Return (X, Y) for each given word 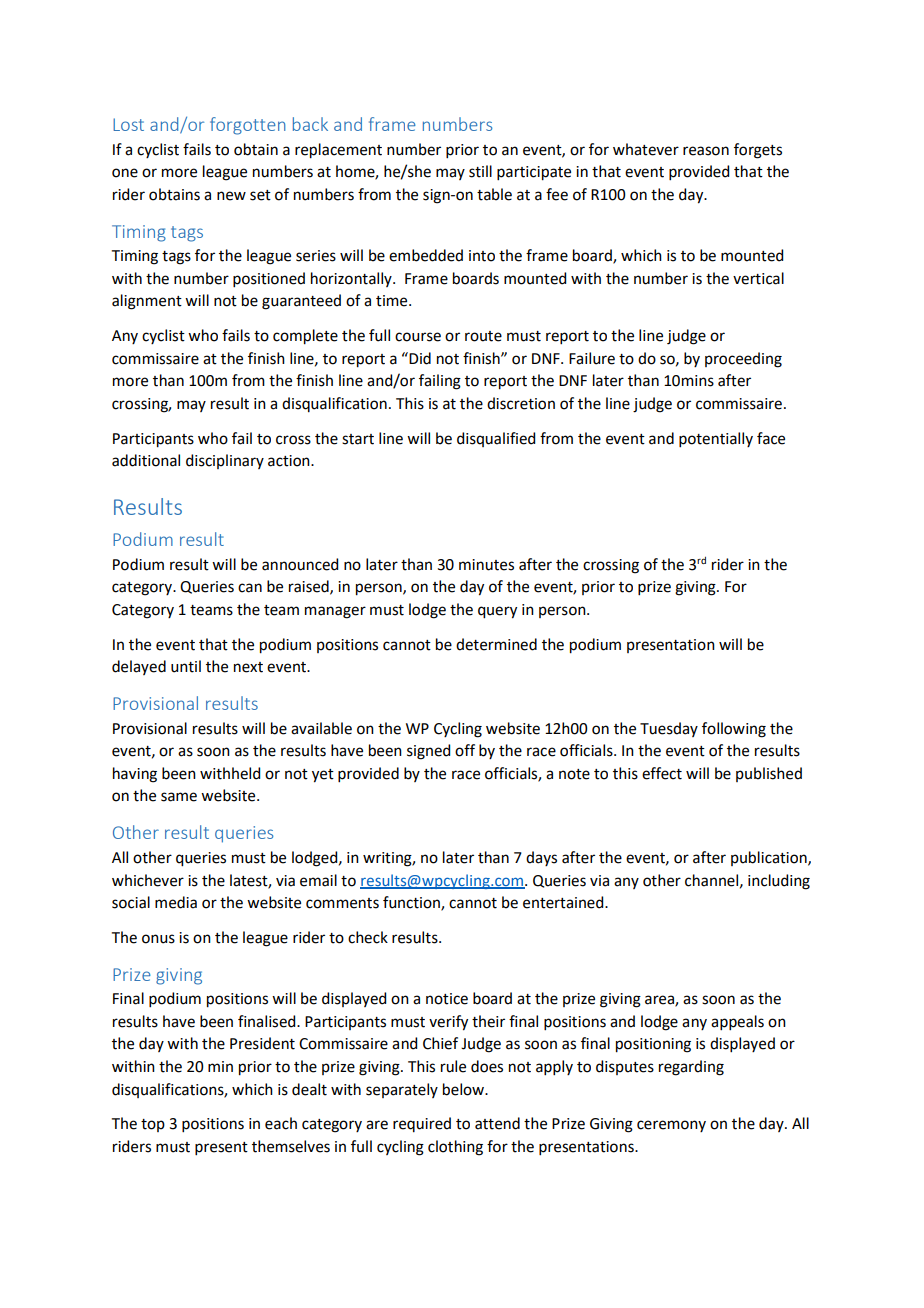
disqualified (496, 439)
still (480, 171)
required (422, 1124)
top (153, 1125)
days (541, 858)
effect (662, 773)
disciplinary (225, 461)
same (179, 797)
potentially (716, 439)
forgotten (248, 126)
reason (706, 151)
